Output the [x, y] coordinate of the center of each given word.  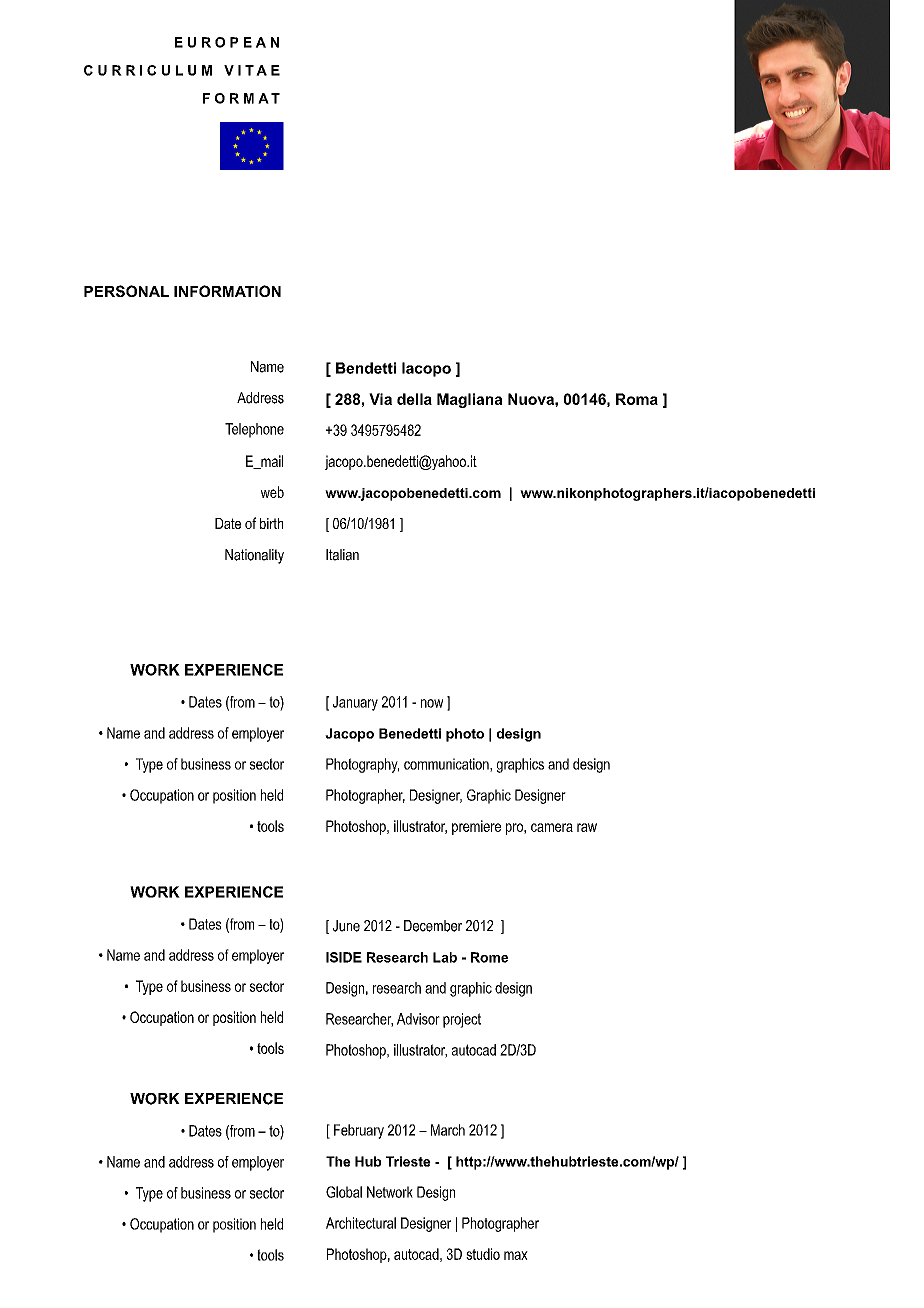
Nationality [254, 556]
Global [344, 1192]
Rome [489, 957]
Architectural [361, 1223]
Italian [342, 555]
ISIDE [344, 957]
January [355, 703]
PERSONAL [126, 291]
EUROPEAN [227, 42]
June [346, 926]
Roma [637, 399]
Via [380, 399]
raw [587, 827]
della [414, 399]
